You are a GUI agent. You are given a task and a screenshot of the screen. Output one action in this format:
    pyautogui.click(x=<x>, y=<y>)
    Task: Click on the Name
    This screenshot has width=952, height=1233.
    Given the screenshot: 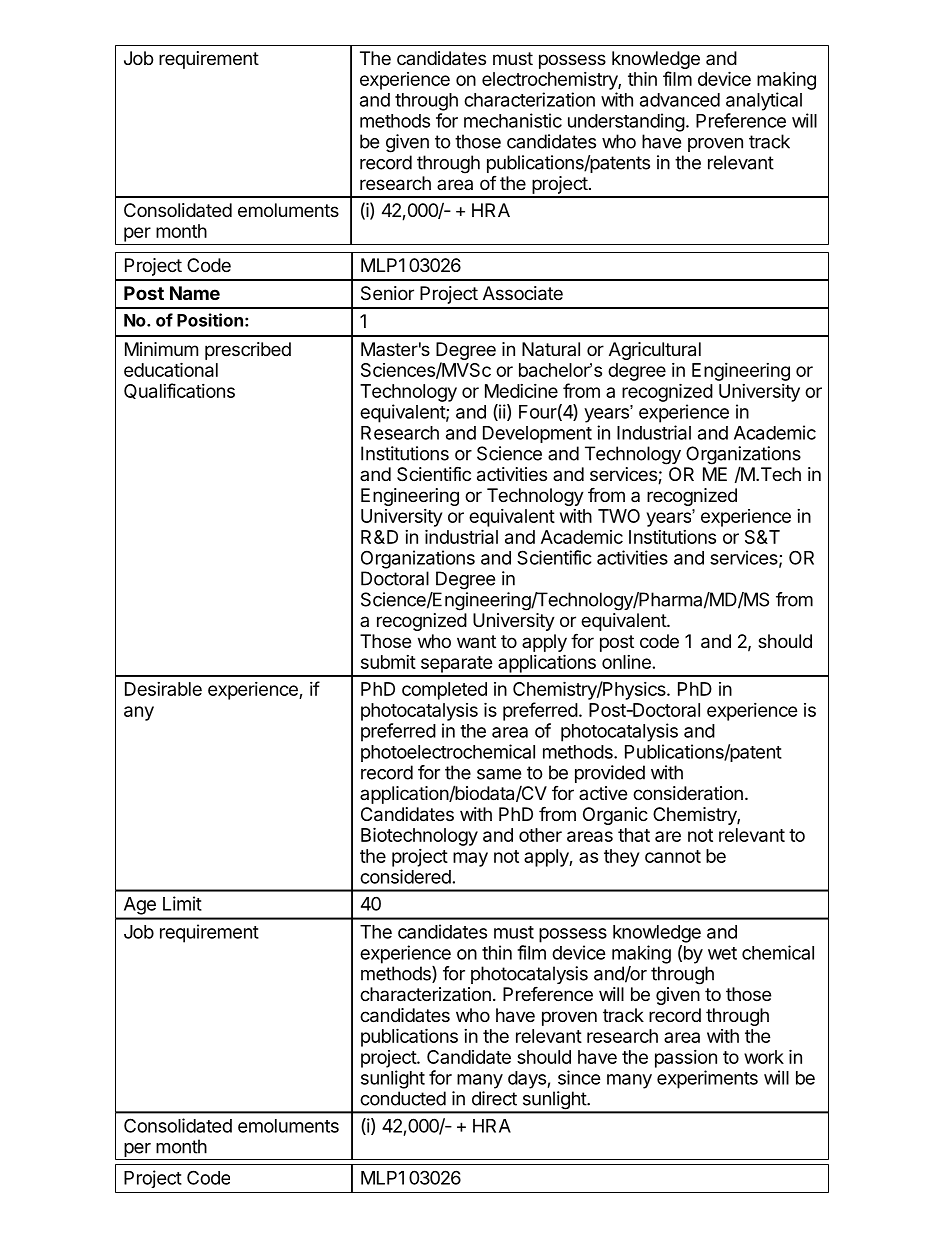 What is the action you would take?
    pyautogui.click(x=195, y=293)
